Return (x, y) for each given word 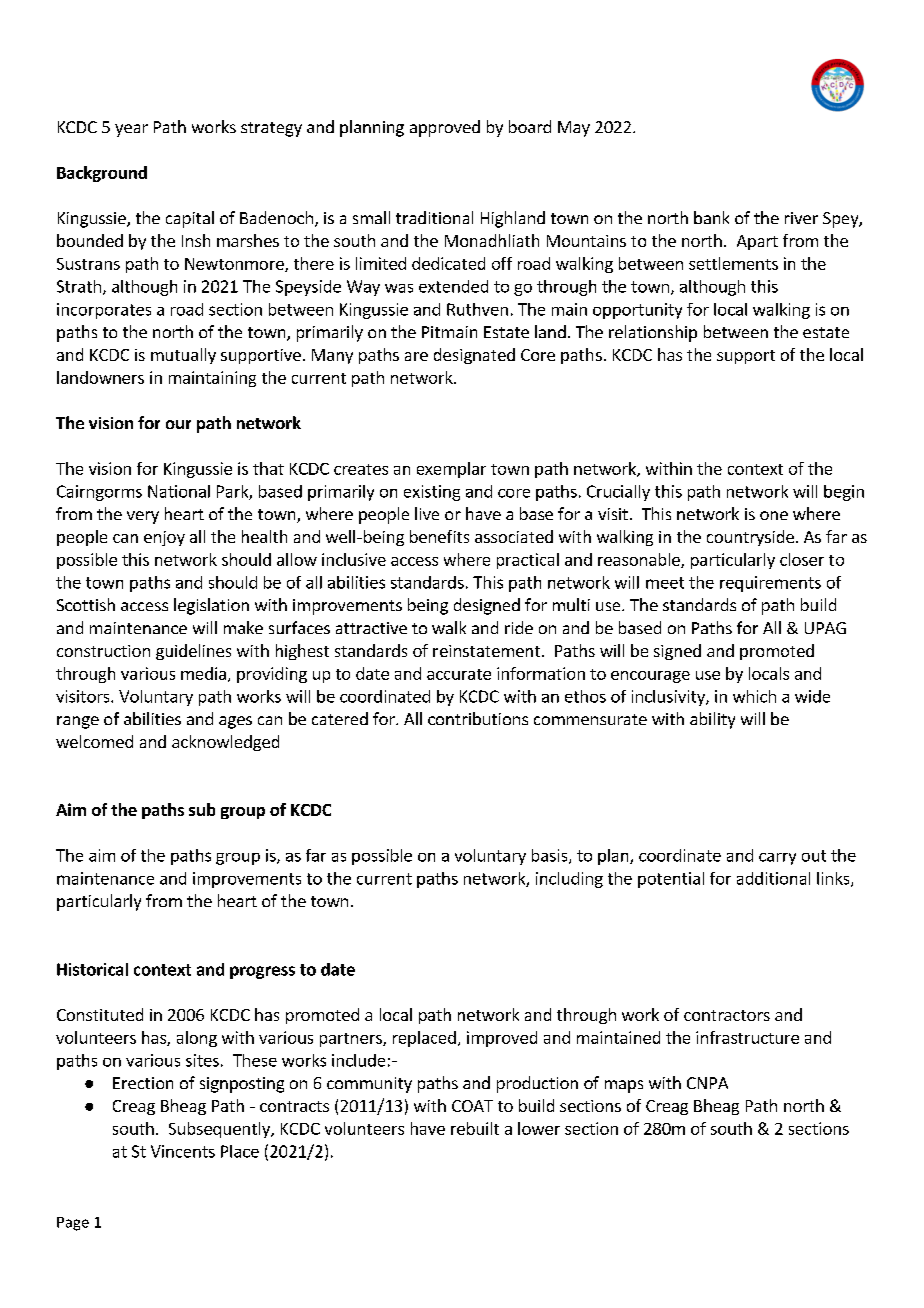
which (754, 696)
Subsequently (220, 1130)
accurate (459, 674)
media (203, 673)
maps (624, 1086)
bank (711, 217)
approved (445, 128)
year (131, 130)
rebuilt (475, 1128)
